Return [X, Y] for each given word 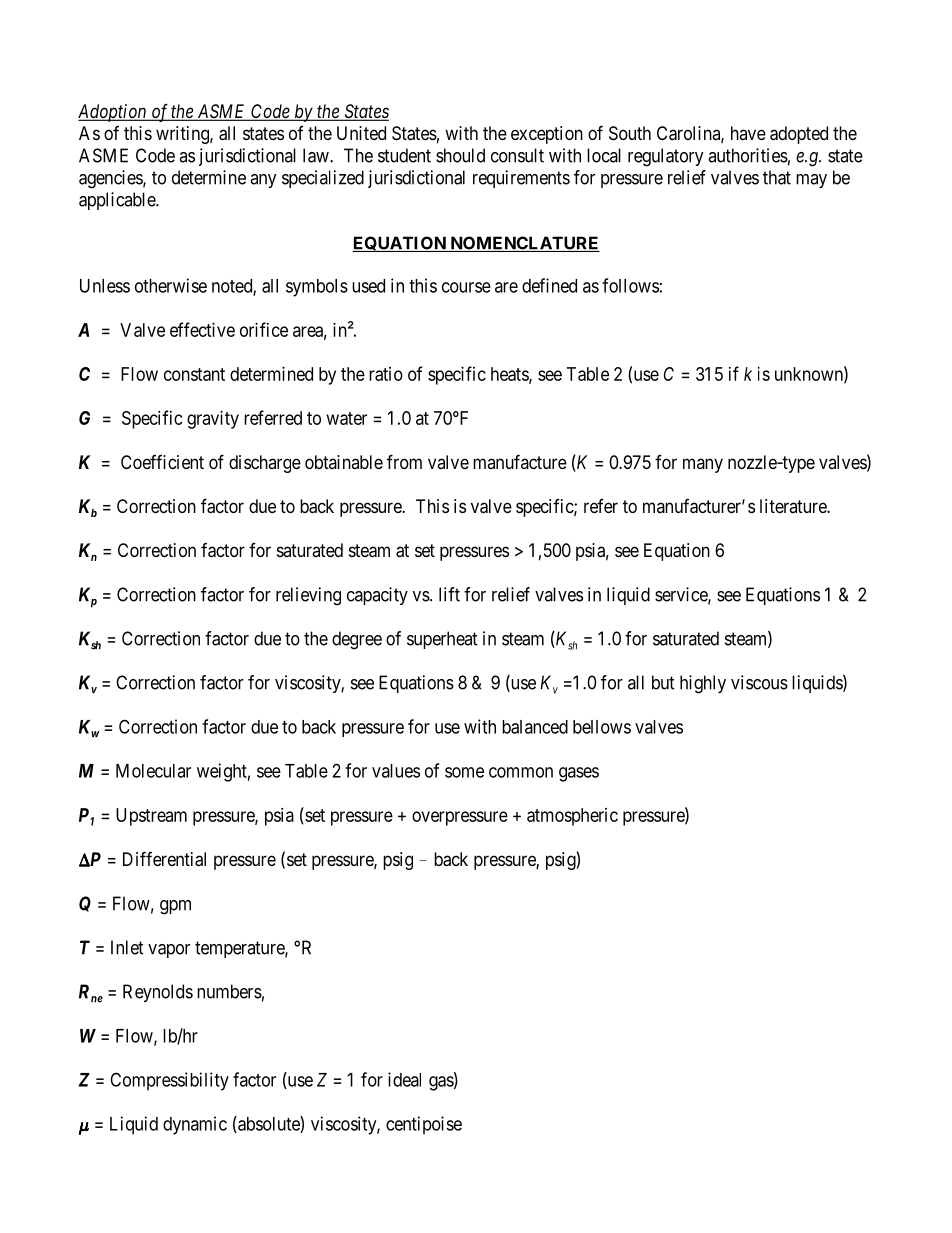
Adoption [113, 113]
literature [794, 506]
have [748, 133]
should [460, 155]
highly [703, 684]
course [466, 287]
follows [630, 285]
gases [579, 774]
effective [202, 329]
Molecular [153, 771]
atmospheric [572, 817]
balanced [535, 727]
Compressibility [169, 1081]
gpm [175, 907]
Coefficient [162, 462]
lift [449, 594]
